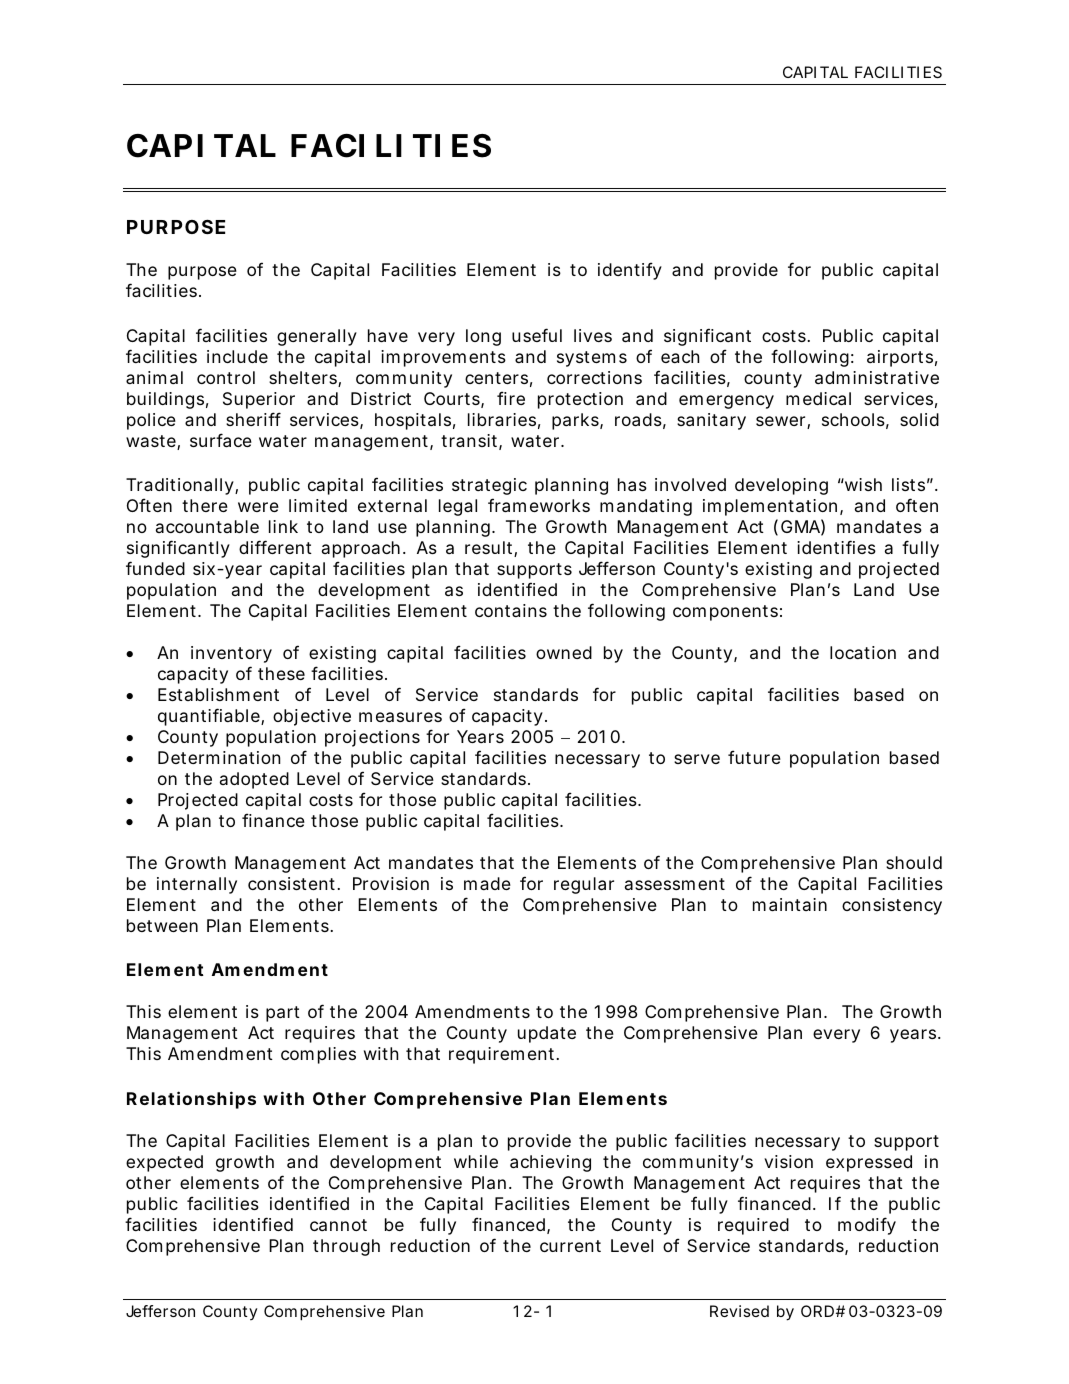 The width and height of the document is (1069, 1384). What do you see at coordinates (231, 654) in the document?
I see `inventory` at bounding box center [231, 654].
